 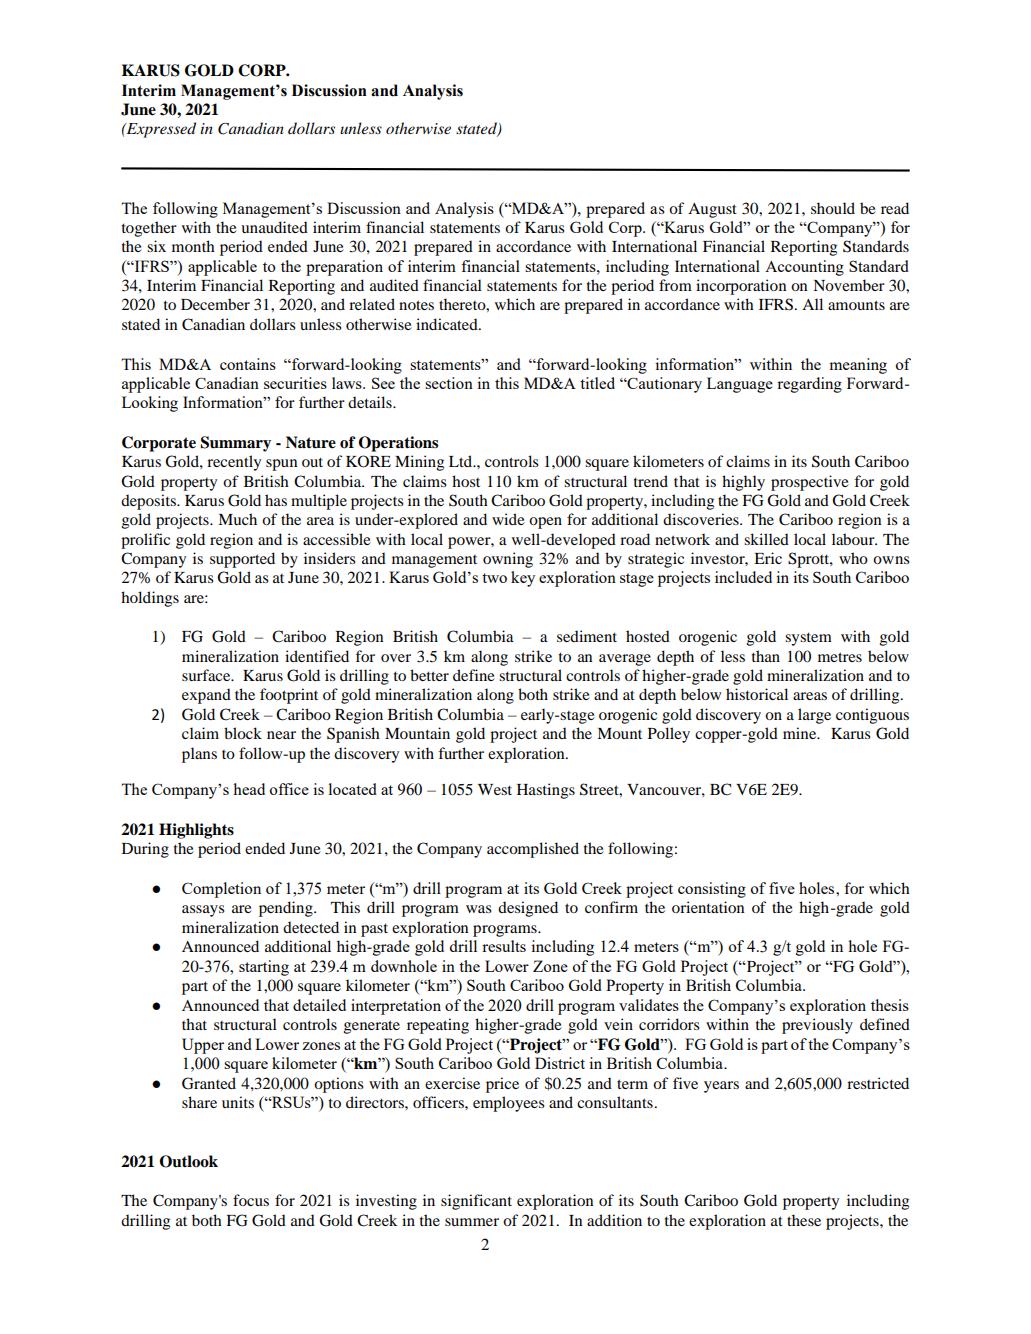 What do you see at coordinates (160, 130) in the image?
I see `Expressed` at bounding box center [160, 130].
